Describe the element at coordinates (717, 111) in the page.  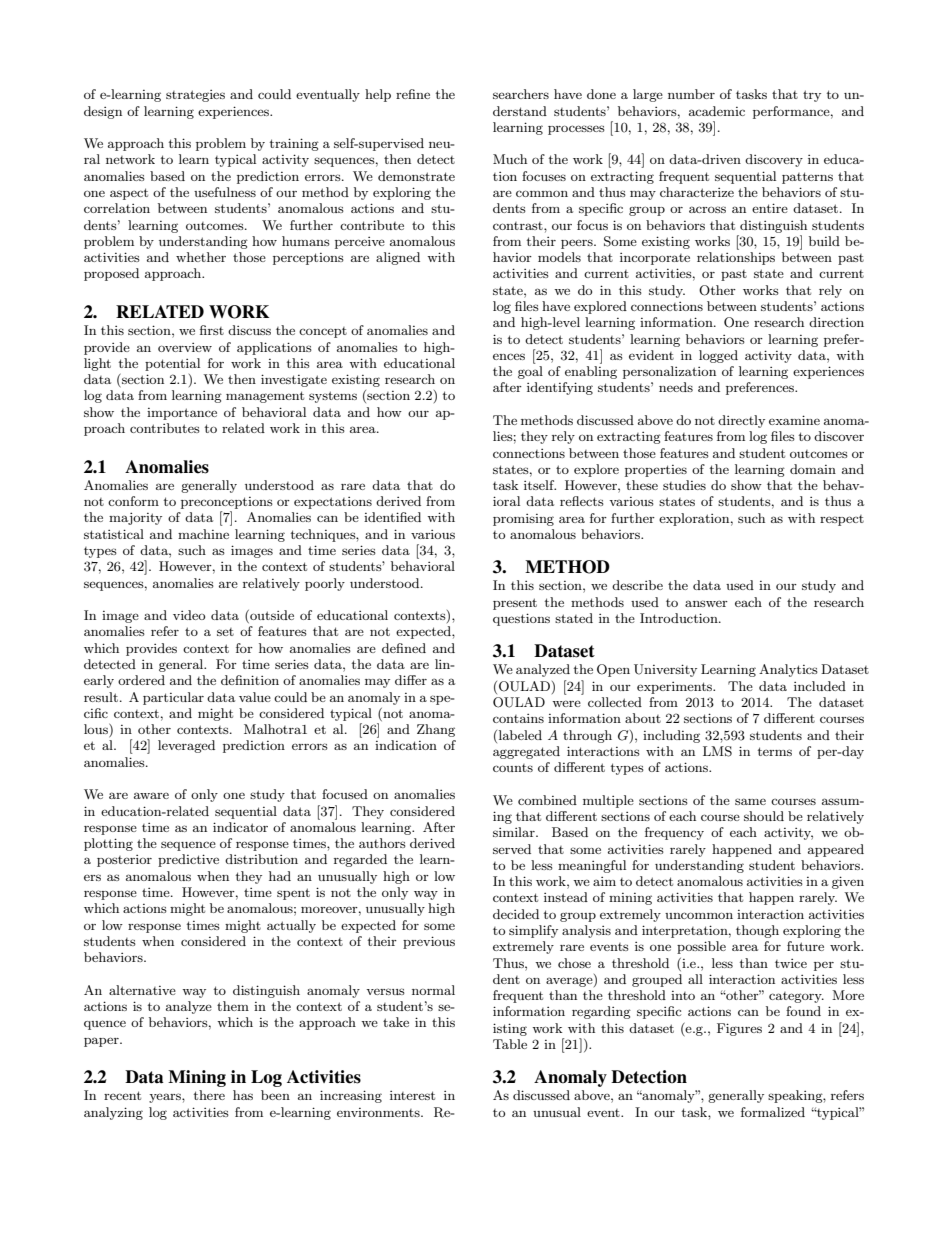
I see `academic` at that location.
